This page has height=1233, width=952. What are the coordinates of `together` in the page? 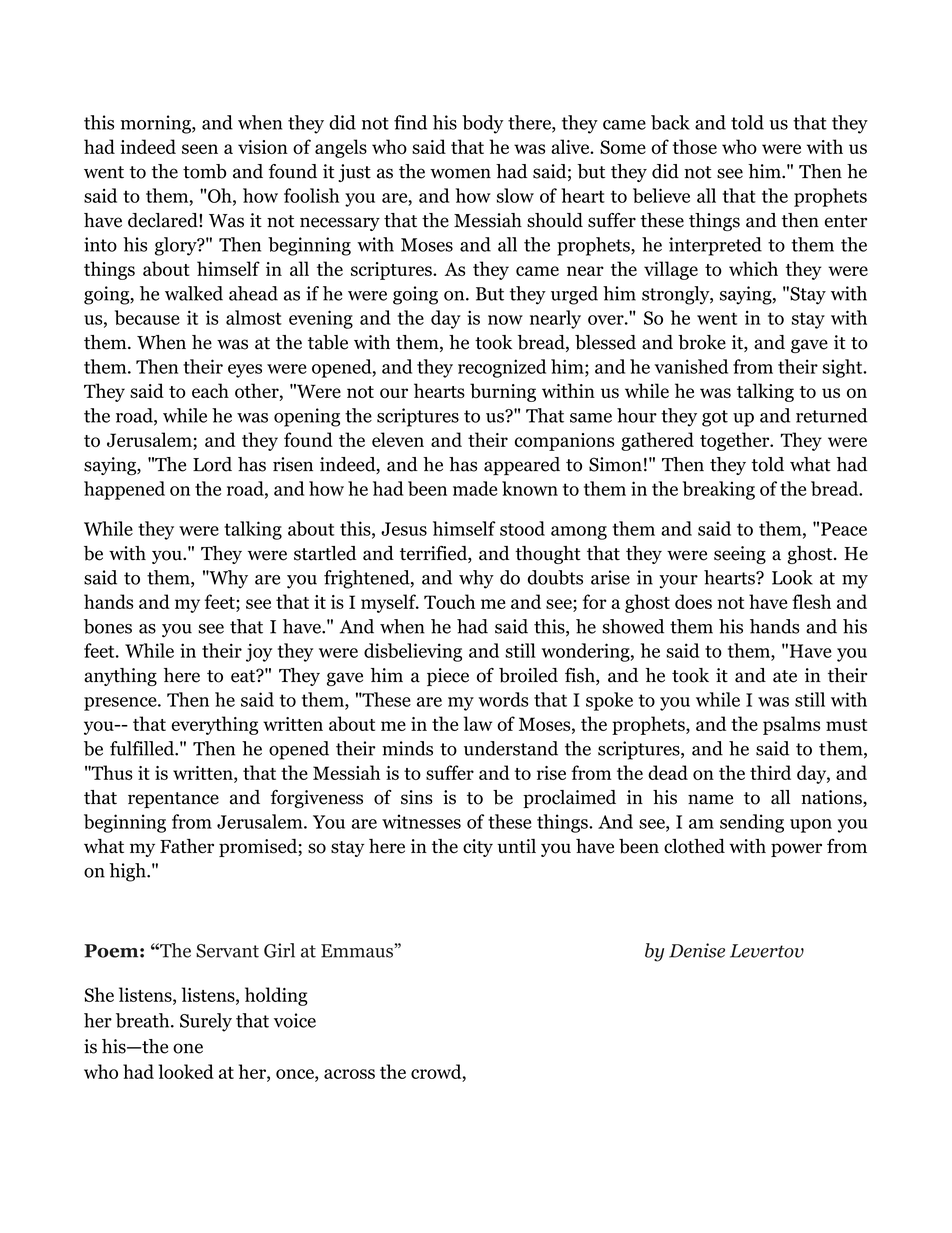 It's located at (736, 441).
